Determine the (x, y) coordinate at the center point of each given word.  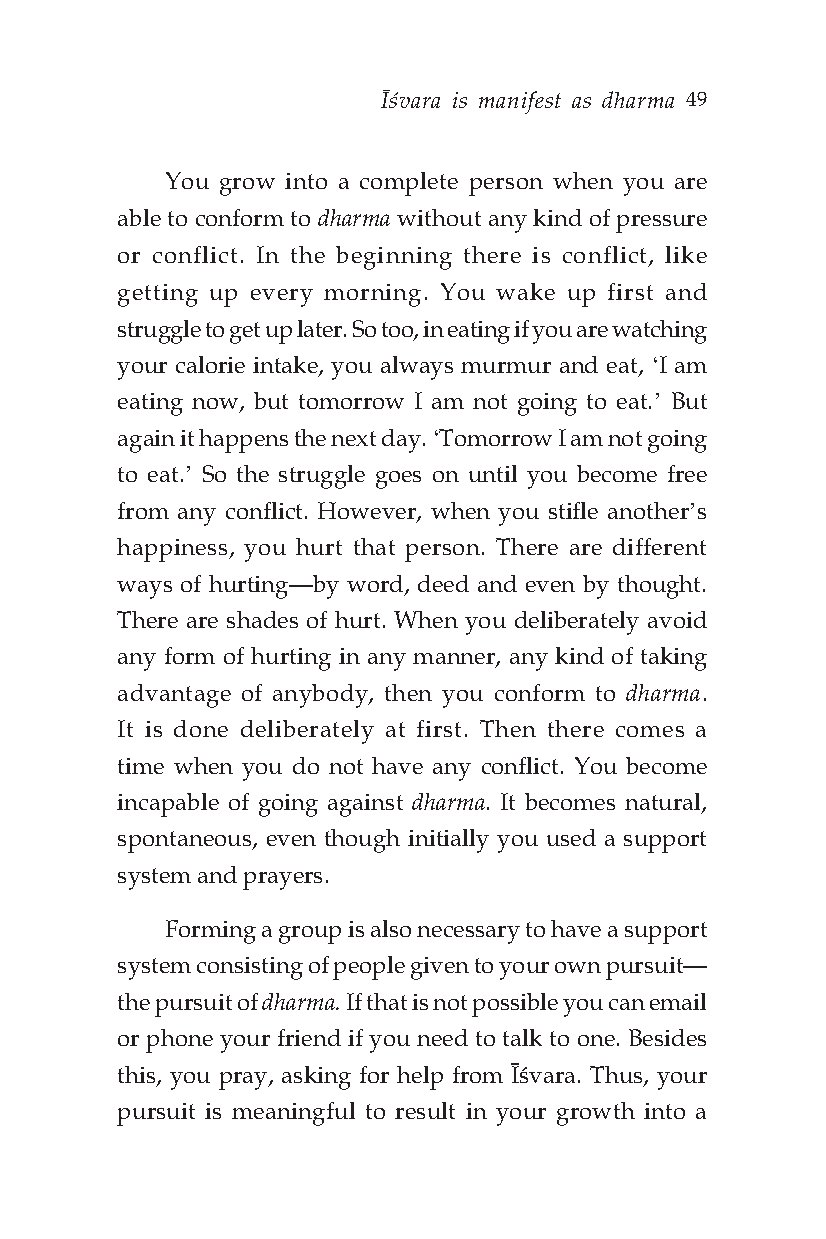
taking (674, 659)
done (201, 728)
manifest (520, 102)
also (391, 928)
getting (158, 295)
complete (409, 184)
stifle (573, 510)
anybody (322, 696)
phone (179, 1041)
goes (398, 480)
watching (659, 332)
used (571, 837)
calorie (210, 364)
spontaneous (186, 842)
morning (372, 295)
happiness (173, 550)
